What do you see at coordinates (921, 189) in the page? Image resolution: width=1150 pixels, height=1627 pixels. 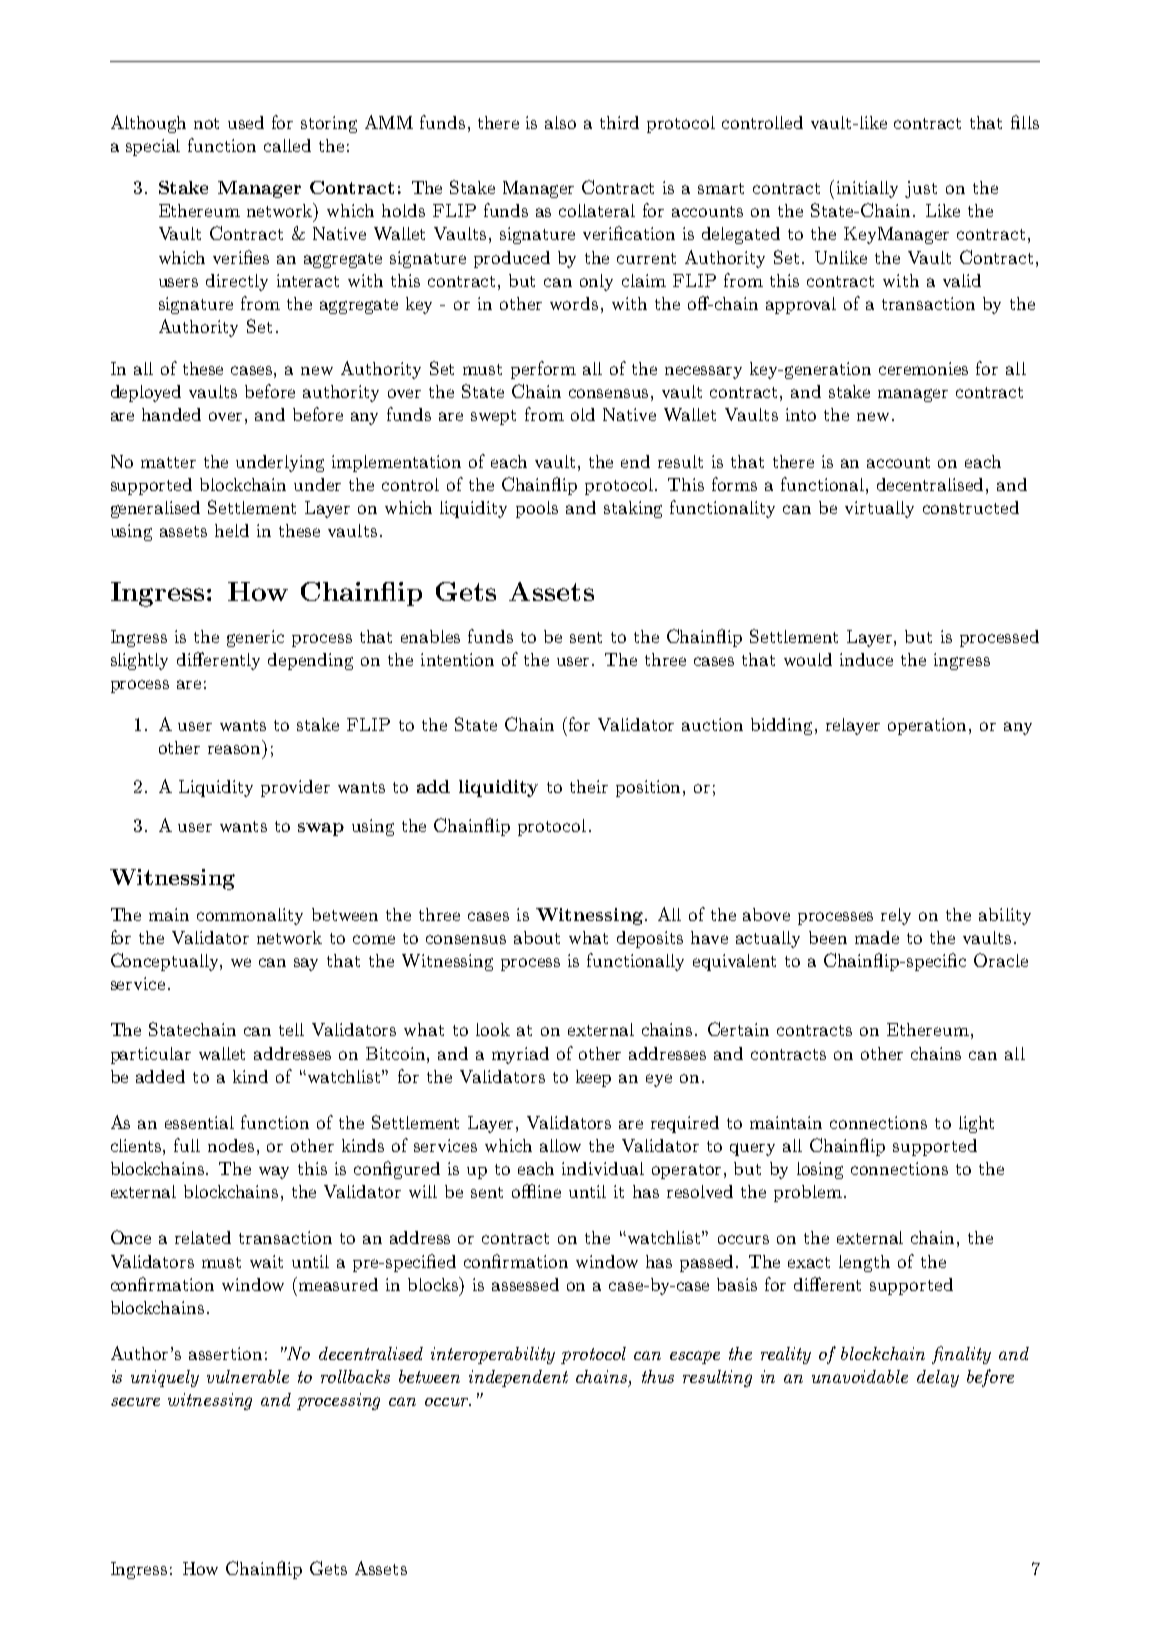 I see `just` at bounding box center [921, 189].
